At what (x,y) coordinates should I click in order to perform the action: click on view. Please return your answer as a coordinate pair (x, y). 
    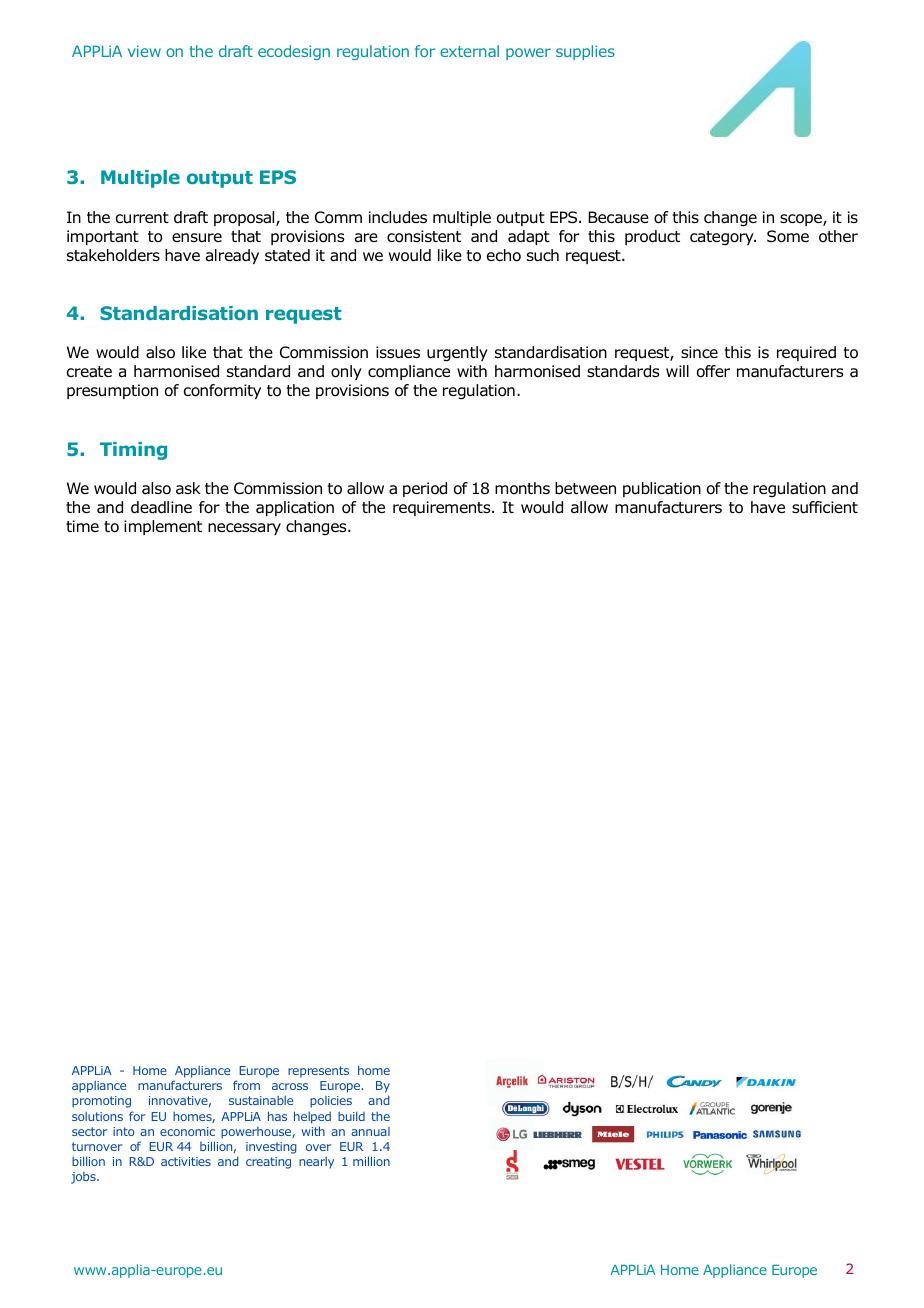
    Looking at the image, I should click on (144, 51).
